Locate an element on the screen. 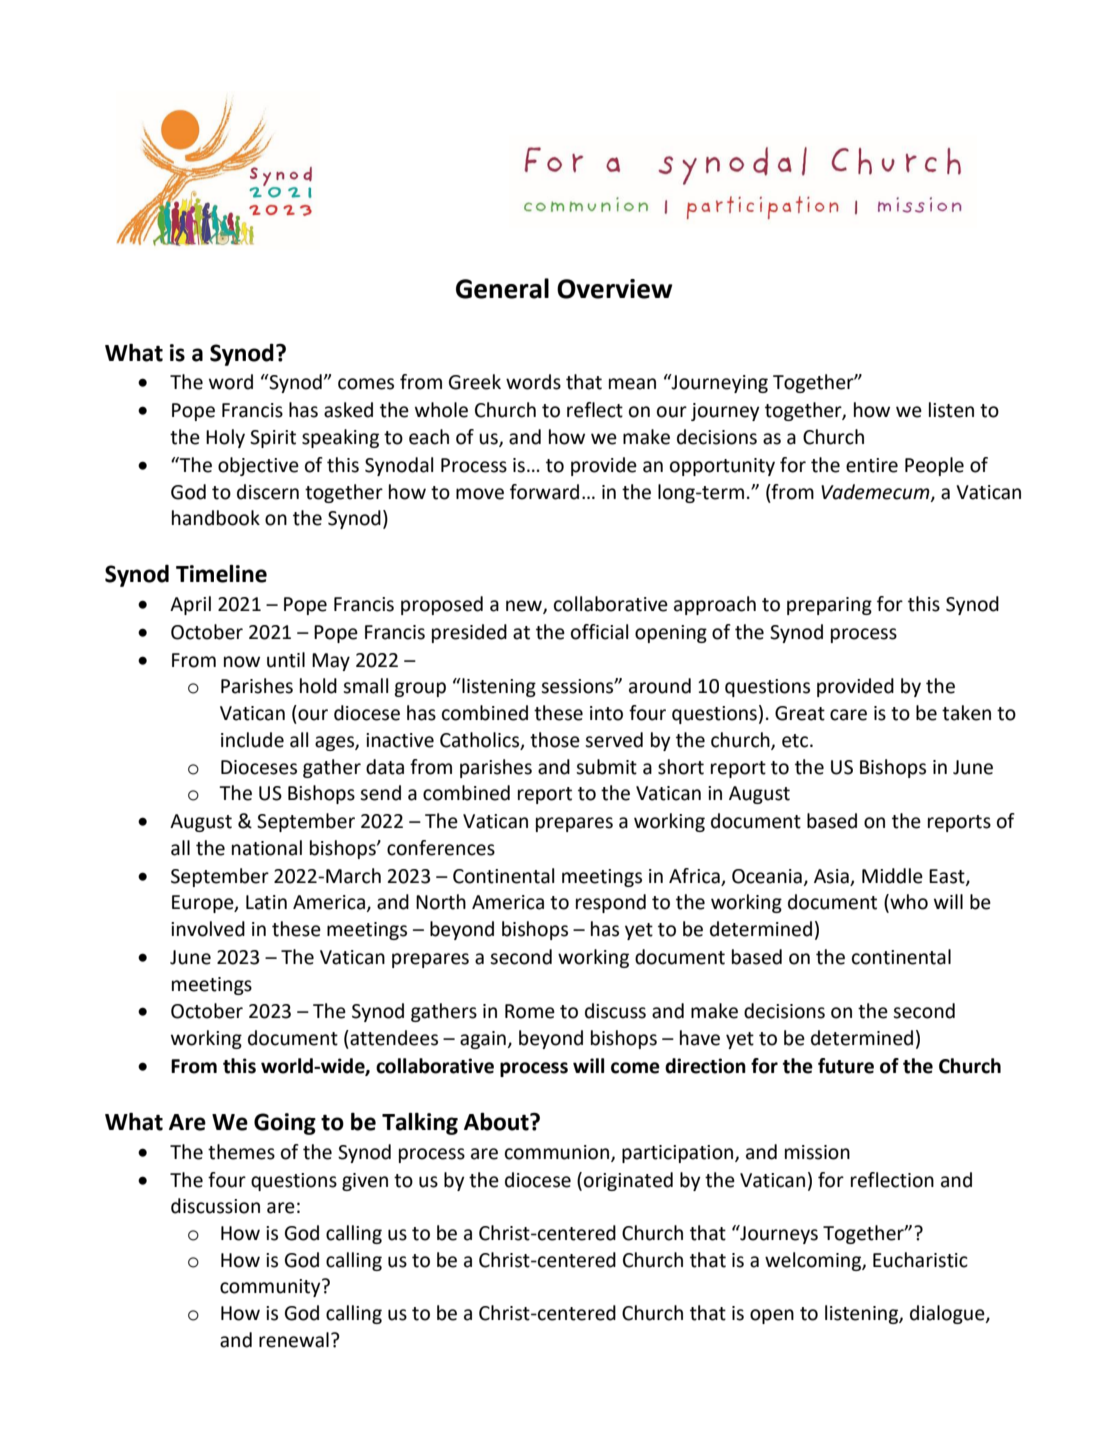 The height and width of the screenshot is (1443, 1115). future is located at coordinates (846, 1066).
